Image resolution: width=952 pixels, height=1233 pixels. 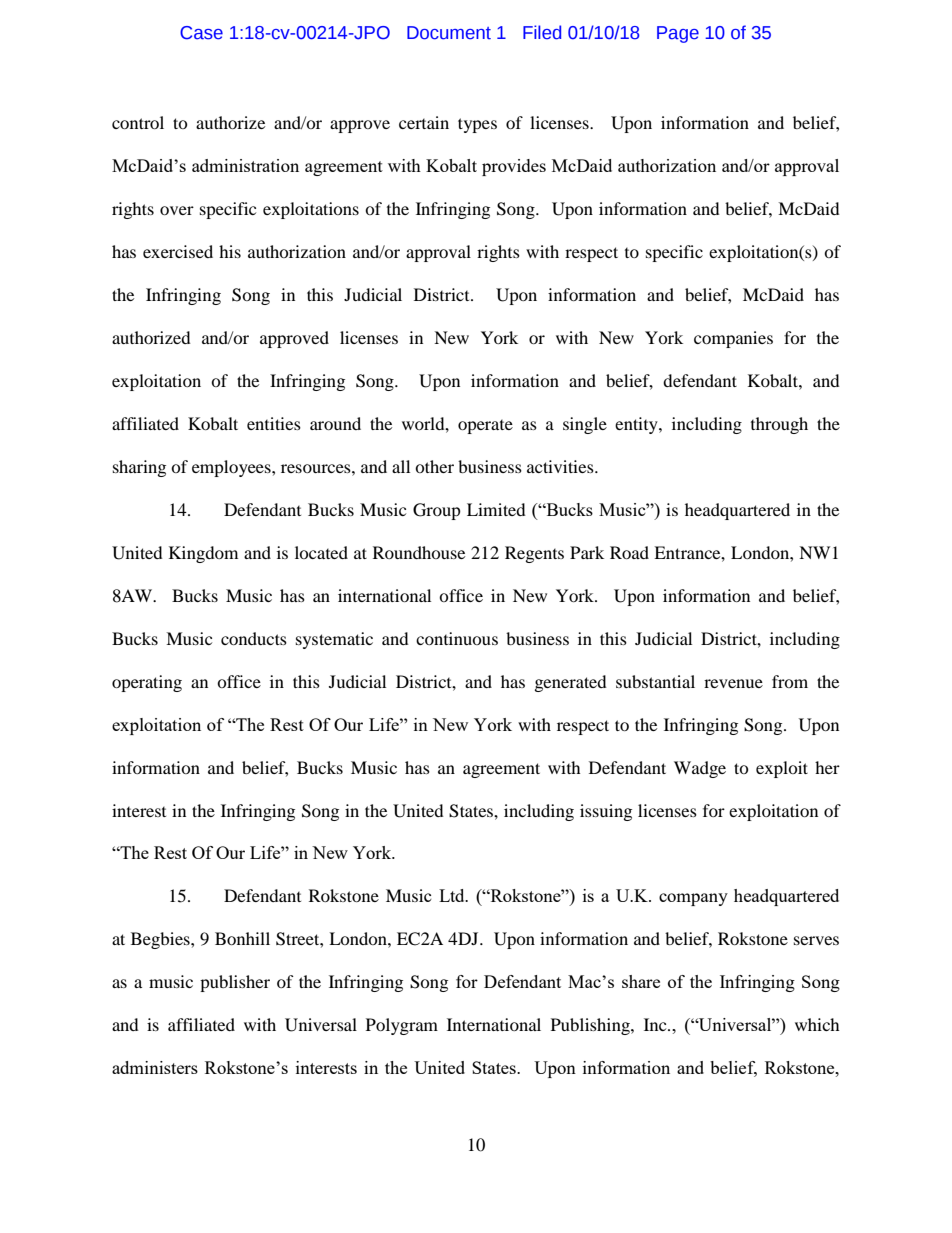 What do you see at coordinates (201, 33) in the document?
I see `Case` at bounding box center [201, 33].
